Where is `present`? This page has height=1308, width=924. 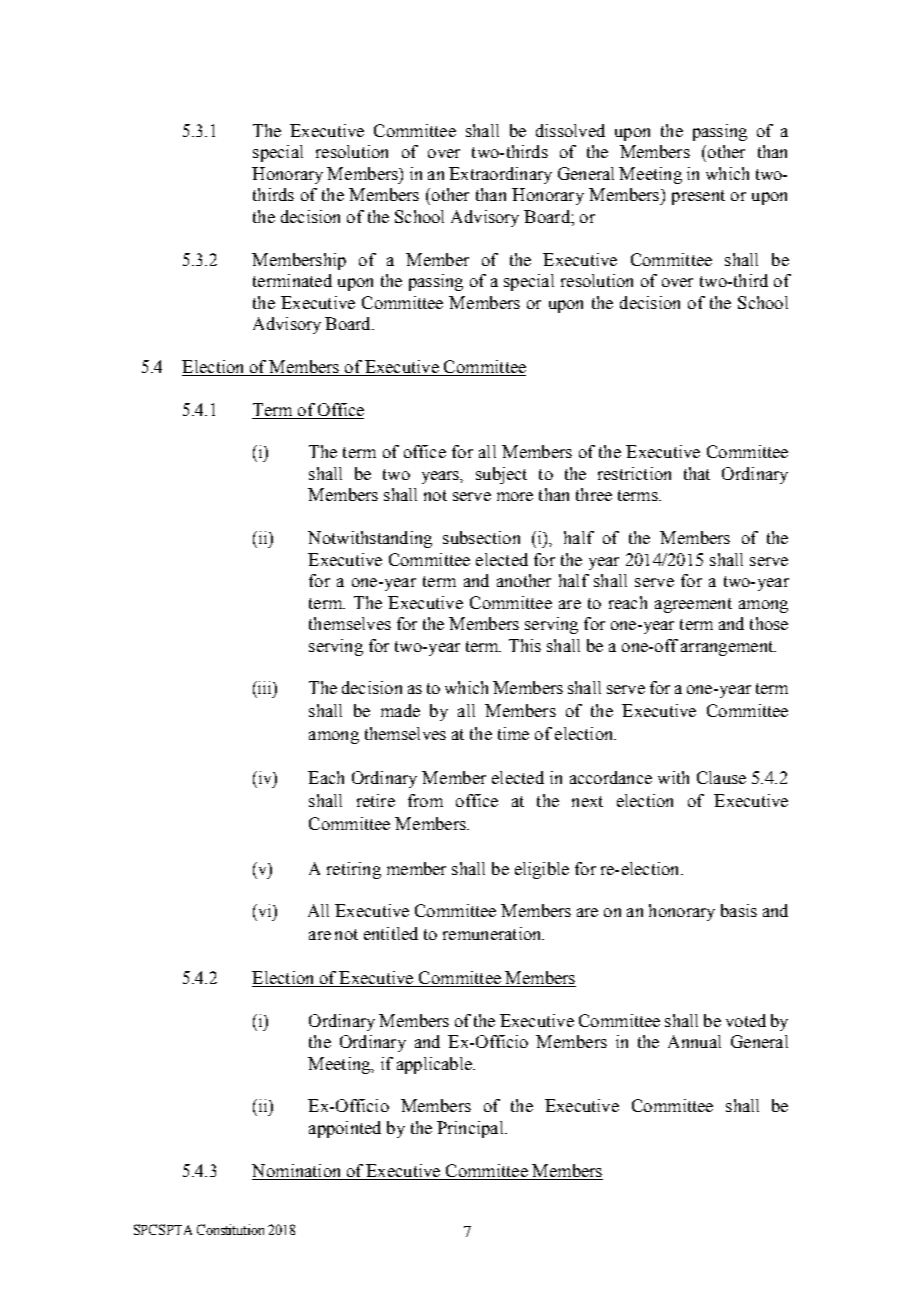
present is located at coordinates (698, 197).
